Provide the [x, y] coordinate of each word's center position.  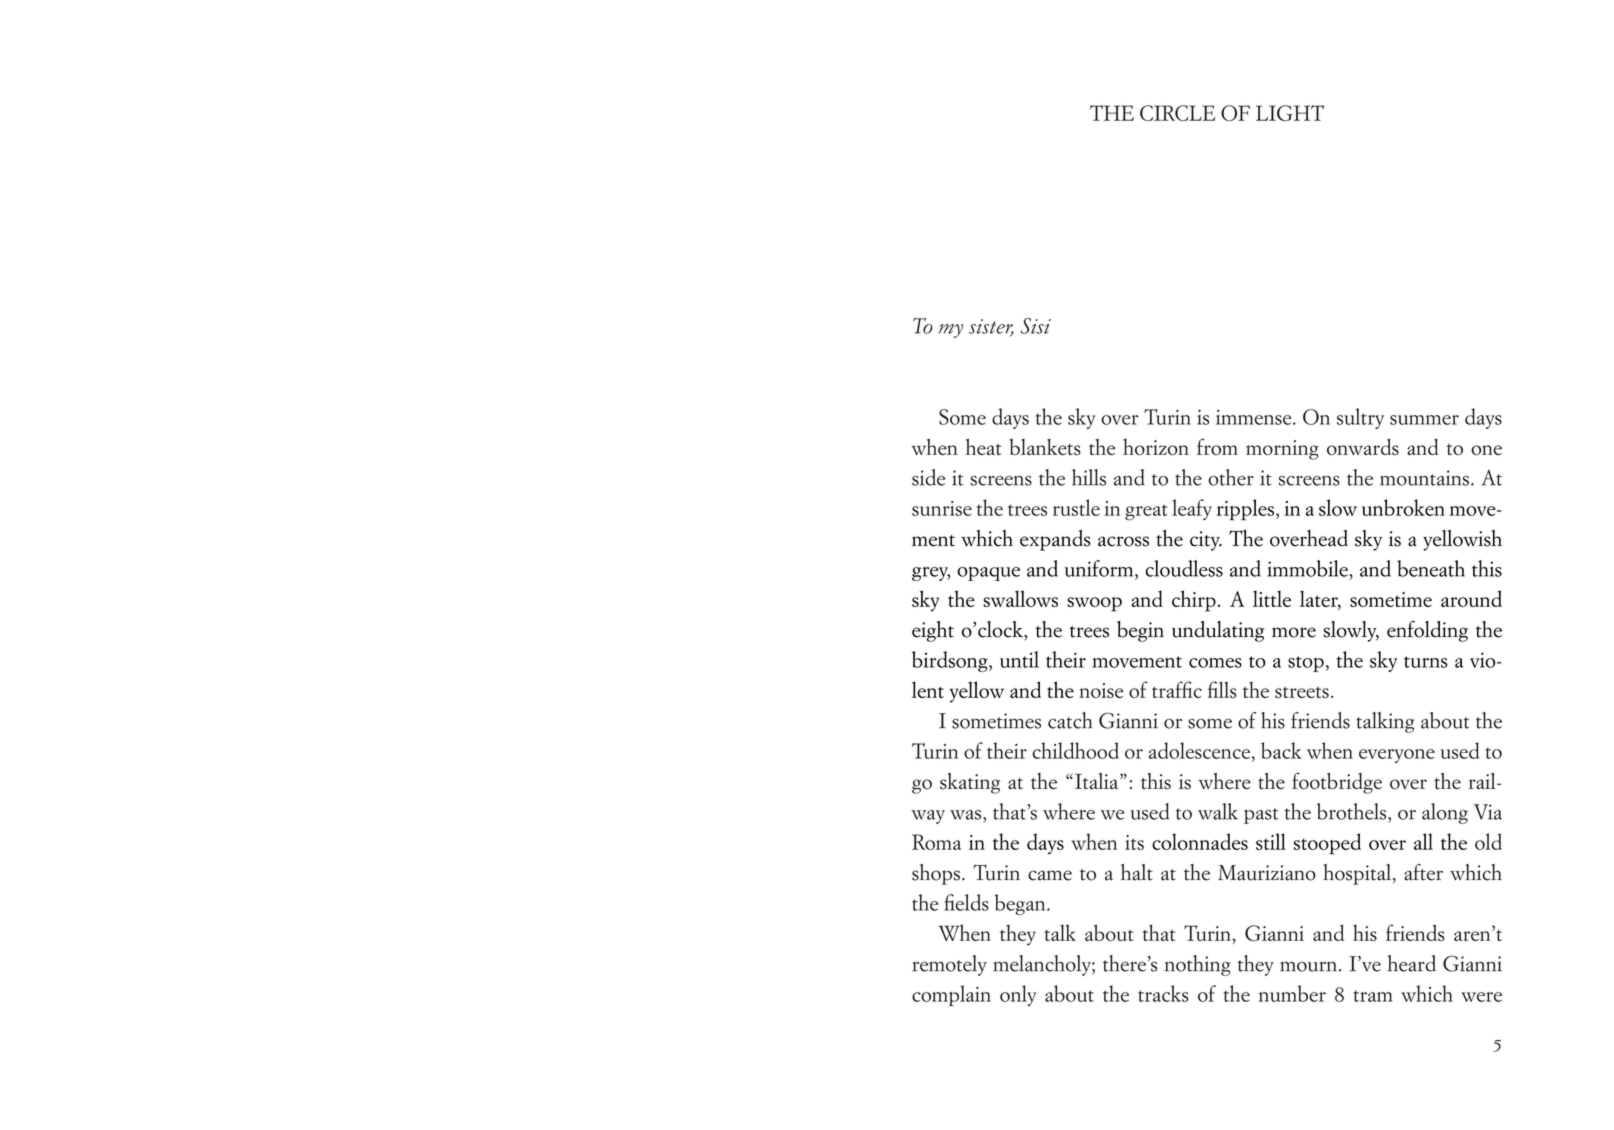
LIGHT [1290, 113]
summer [1424, 420]
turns [1425, 662]
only [1018, 995]
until [1019, 659]
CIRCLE [1177, 113]
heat [983, 446]
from [1217, 446]
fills [1222, 689]
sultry [1360, 418]
